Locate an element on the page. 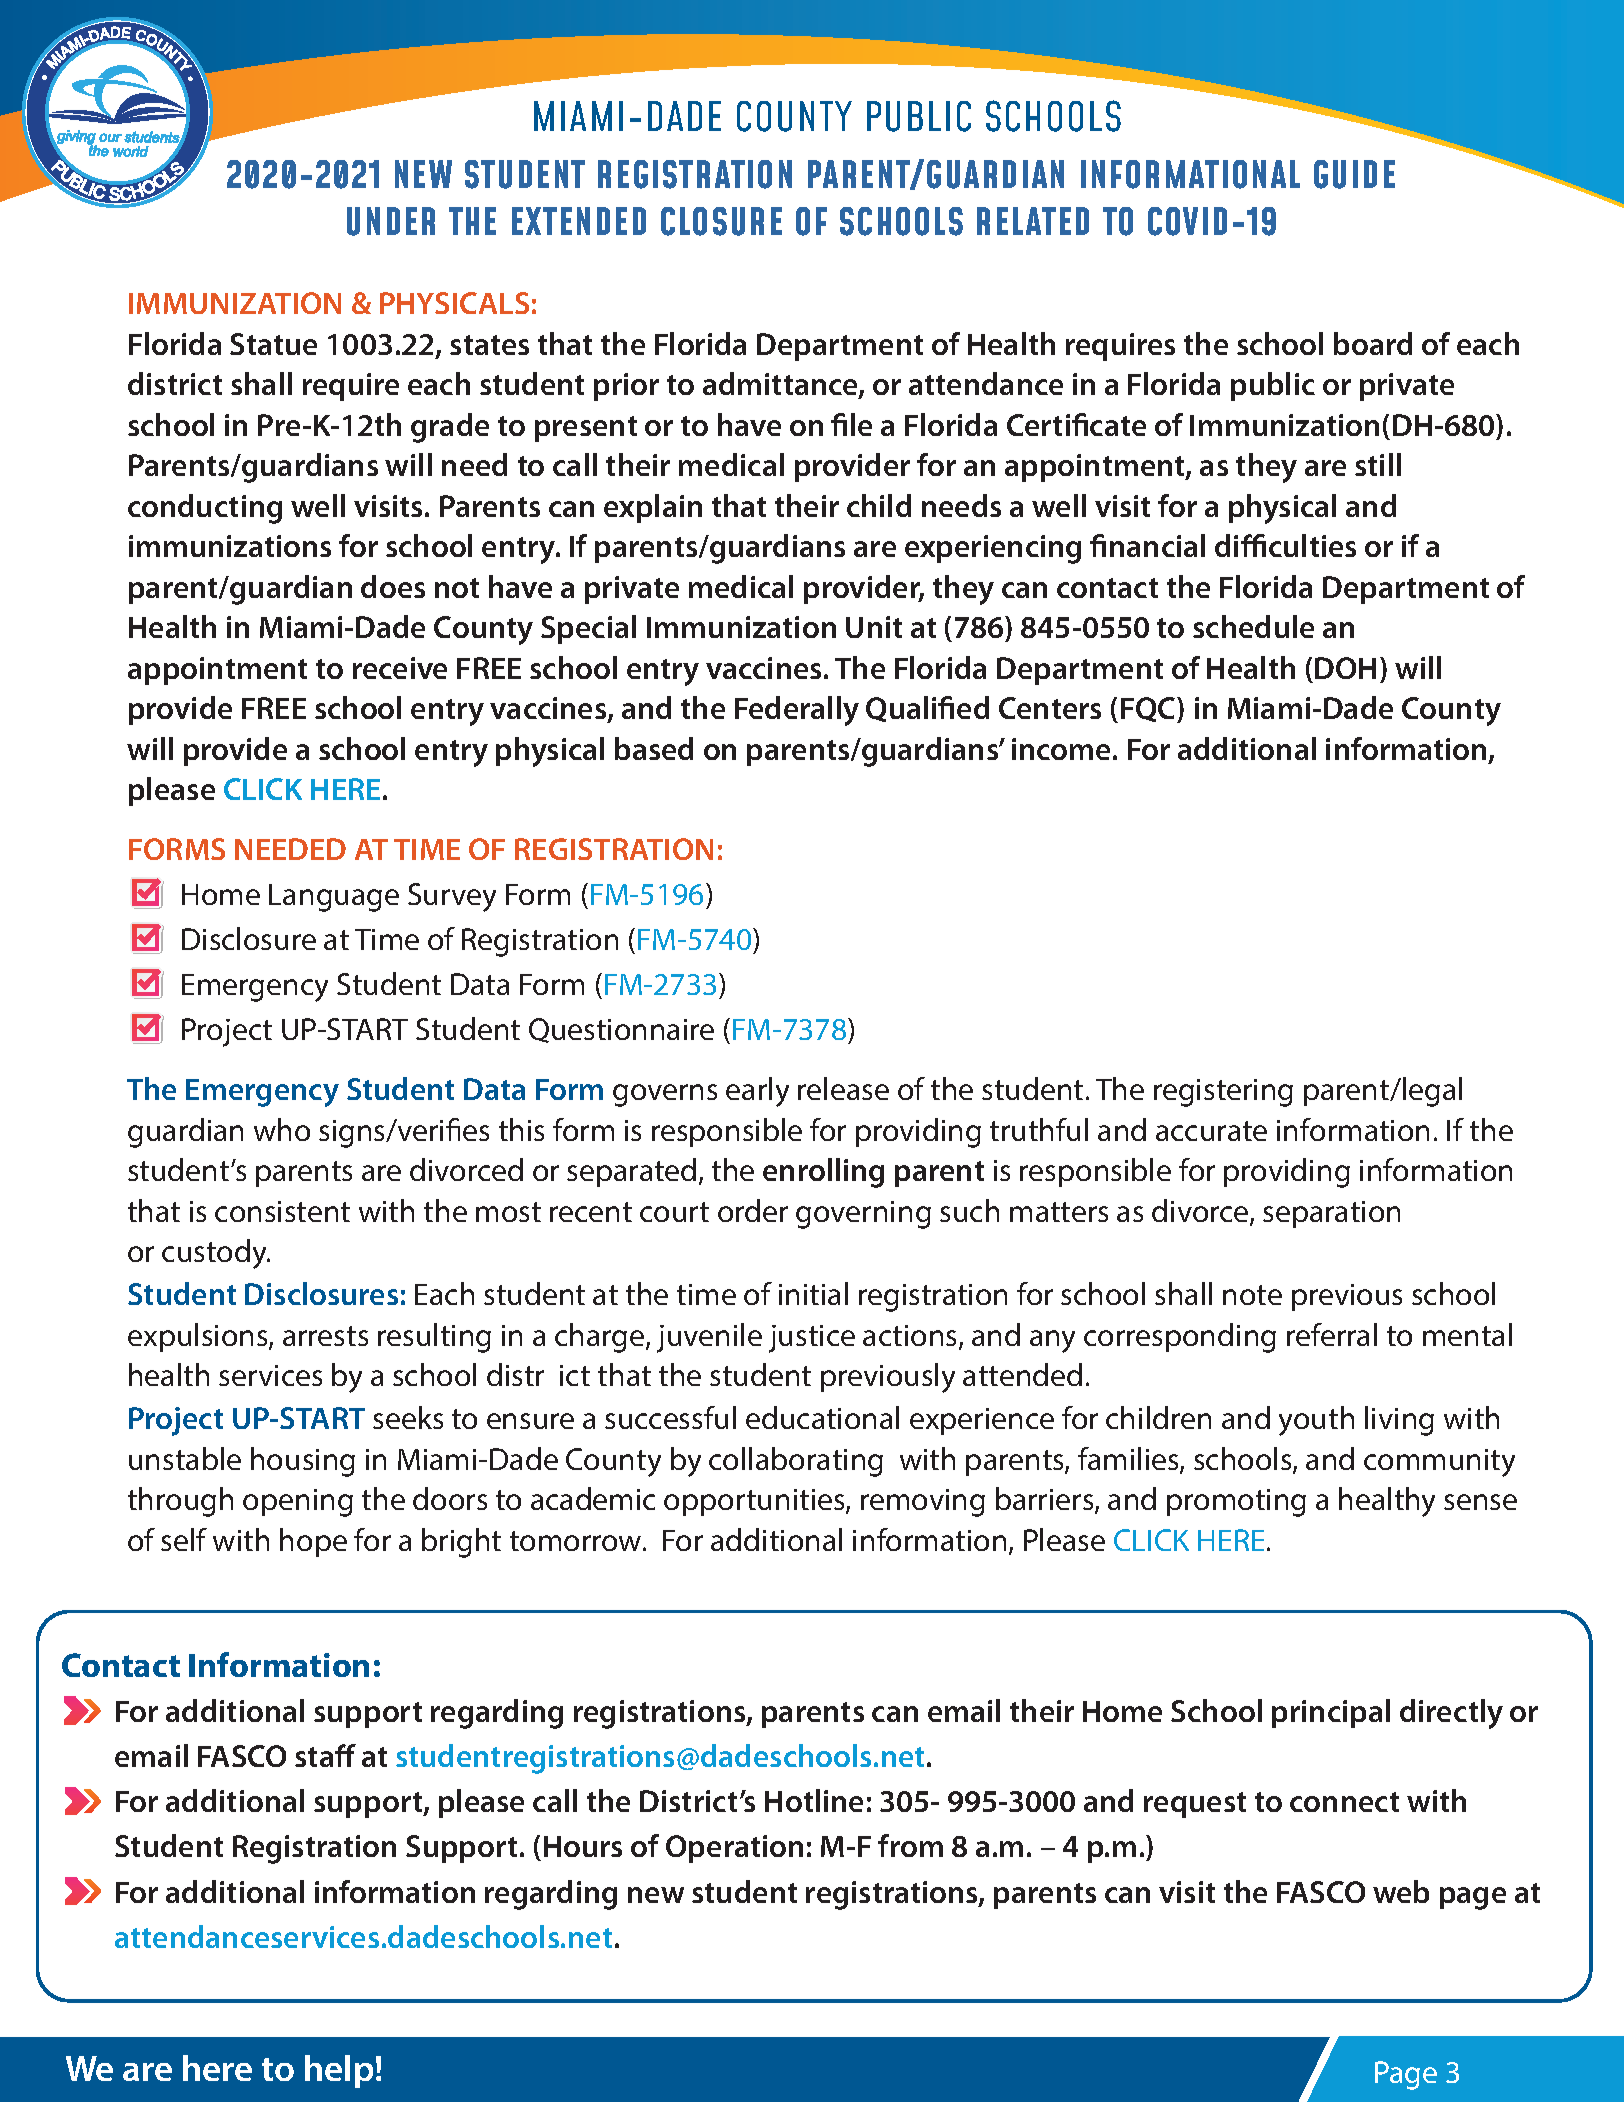 The width and height of the page is (1624, 2102). referral is located at coordinates (1332, 1334).
